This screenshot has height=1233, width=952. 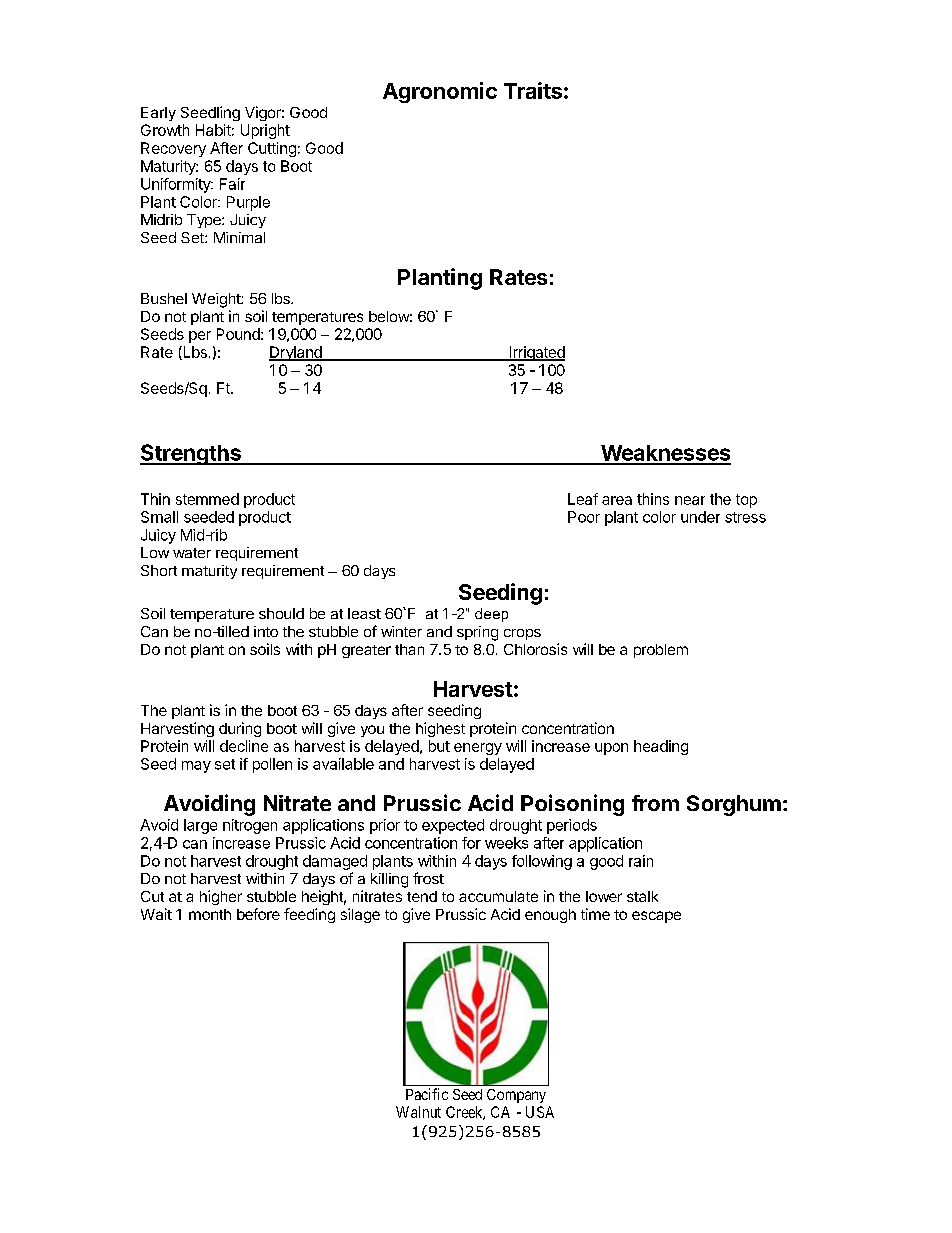 What do you see at coordinates (427, 1094) in the screenshot?
I see `Pacific` at bounding box center [427, 1094].
